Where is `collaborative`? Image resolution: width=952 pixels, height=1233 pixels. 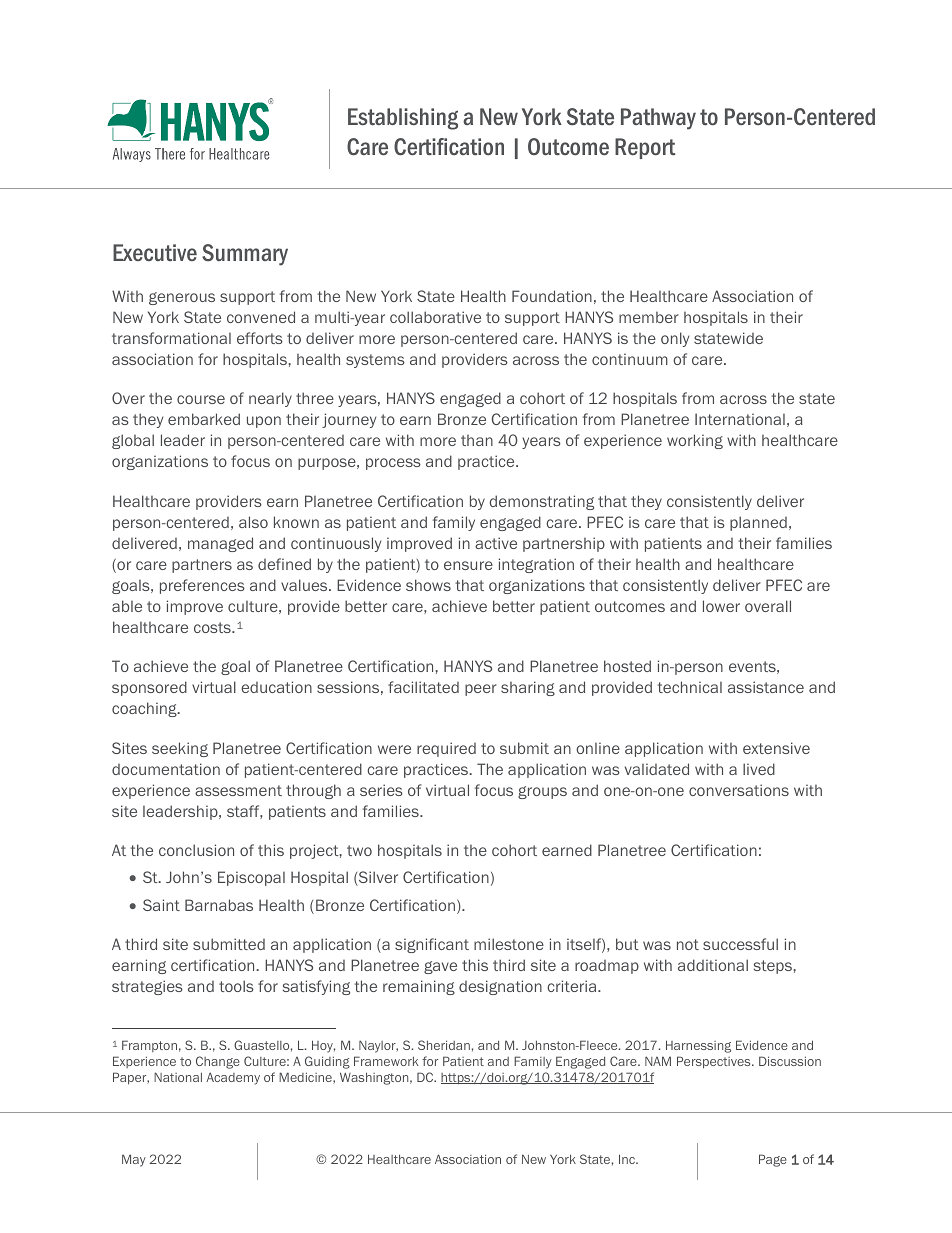
collaborative is located at coordinates (435, 317).
